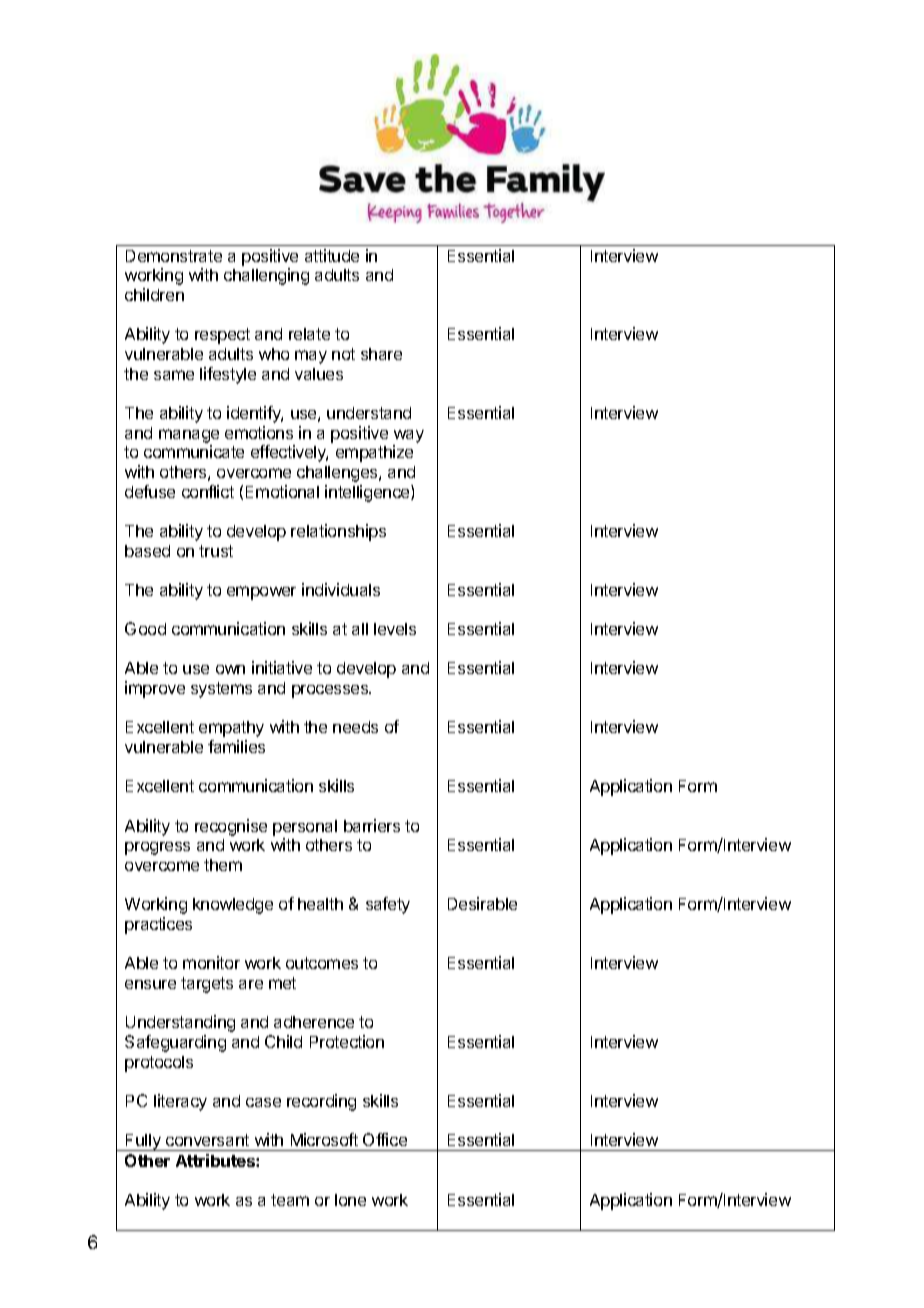 Image resolution: width=924 pixels, height=1308 pixels. What do you see at coordinates (290, 1200) in the screenshot?
I see `team` at bounding box center [290, 1200].
